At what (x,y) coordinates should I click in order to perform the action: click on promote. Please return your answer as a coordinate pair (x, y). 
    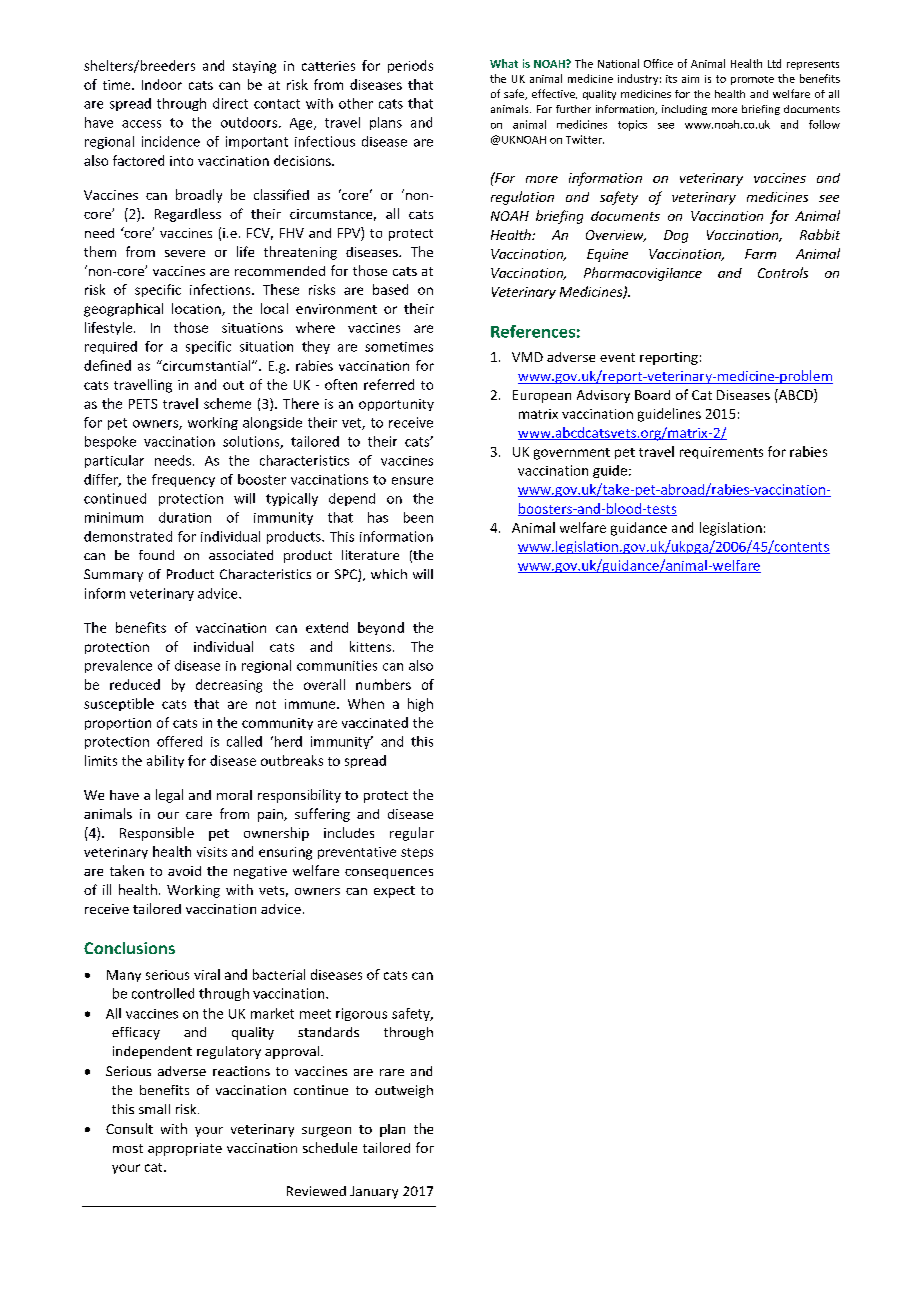
    Looking at the image, I should click on (752, 80).
